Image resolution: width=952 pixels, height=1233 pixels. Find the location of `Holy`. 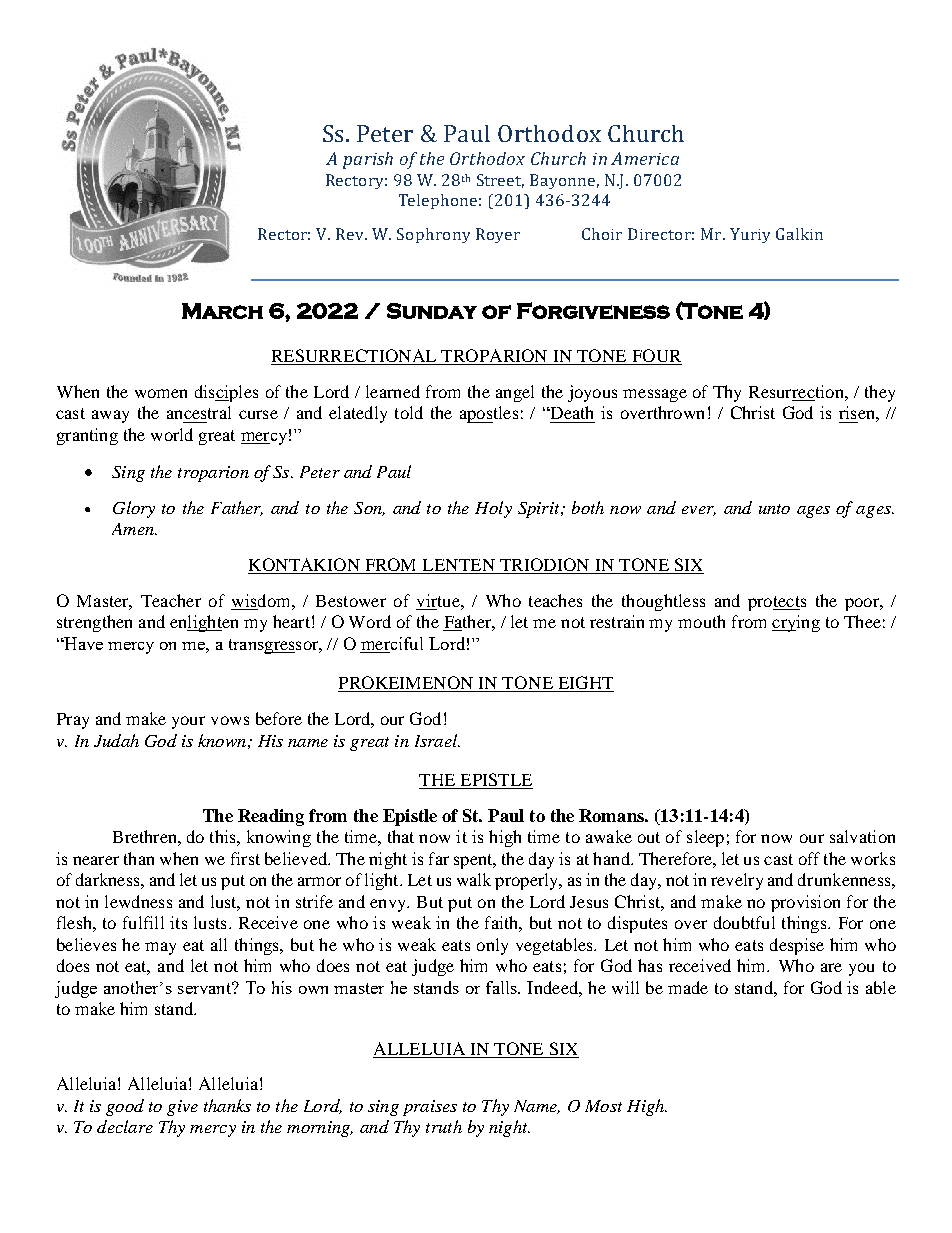

Holy is located at coordinates (493, 509).
